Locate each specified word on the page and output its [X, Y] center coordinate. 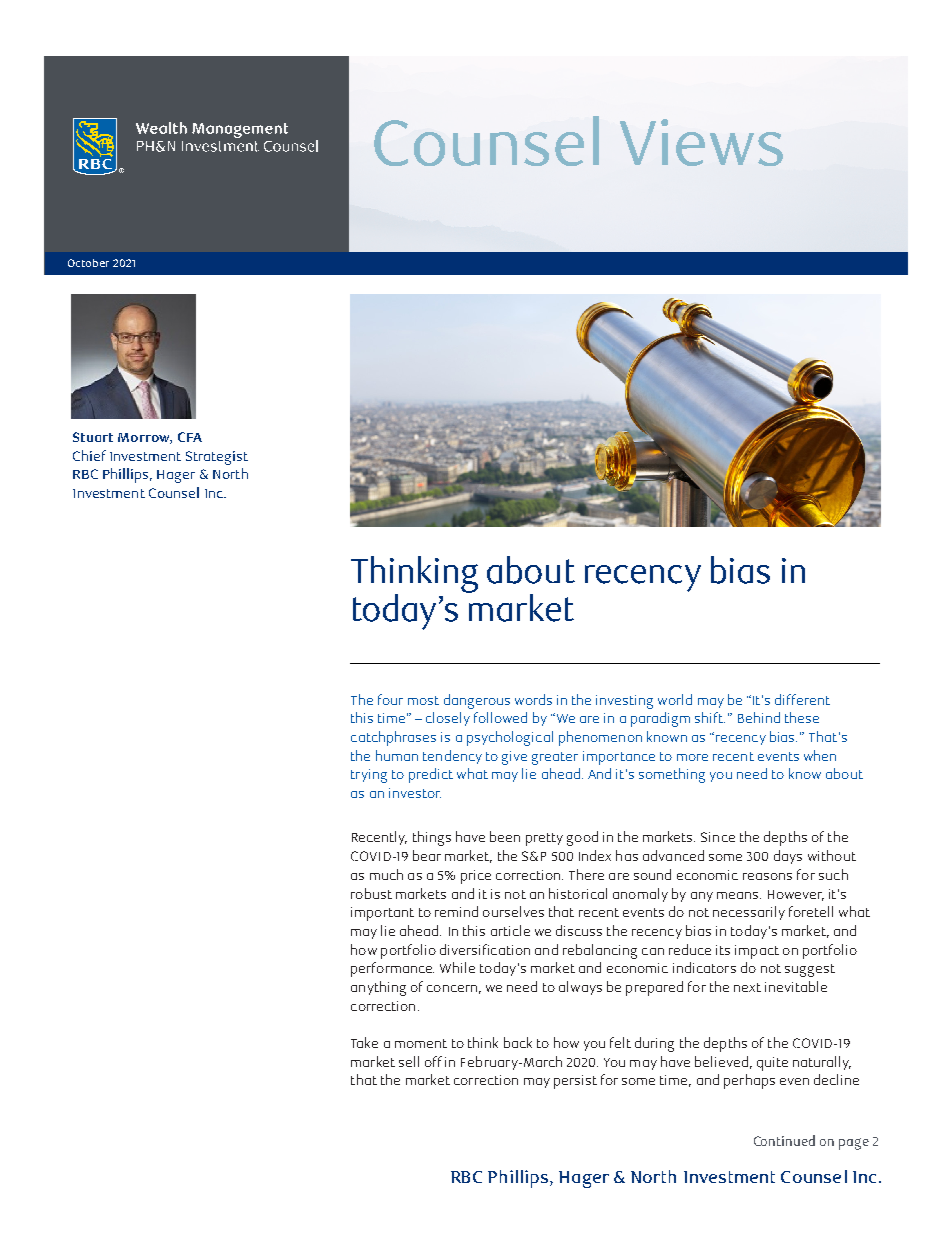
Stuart [93, 437]
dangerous [477, 701]
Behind [759, 717]
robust [371, 893]
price [476, 877]
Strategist [217, 458]
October [88, 263]
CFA [190, 437]
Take [364, 1042]
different [802, 699]
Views [701, 142]
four [390, 699]
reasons [767, 876]
